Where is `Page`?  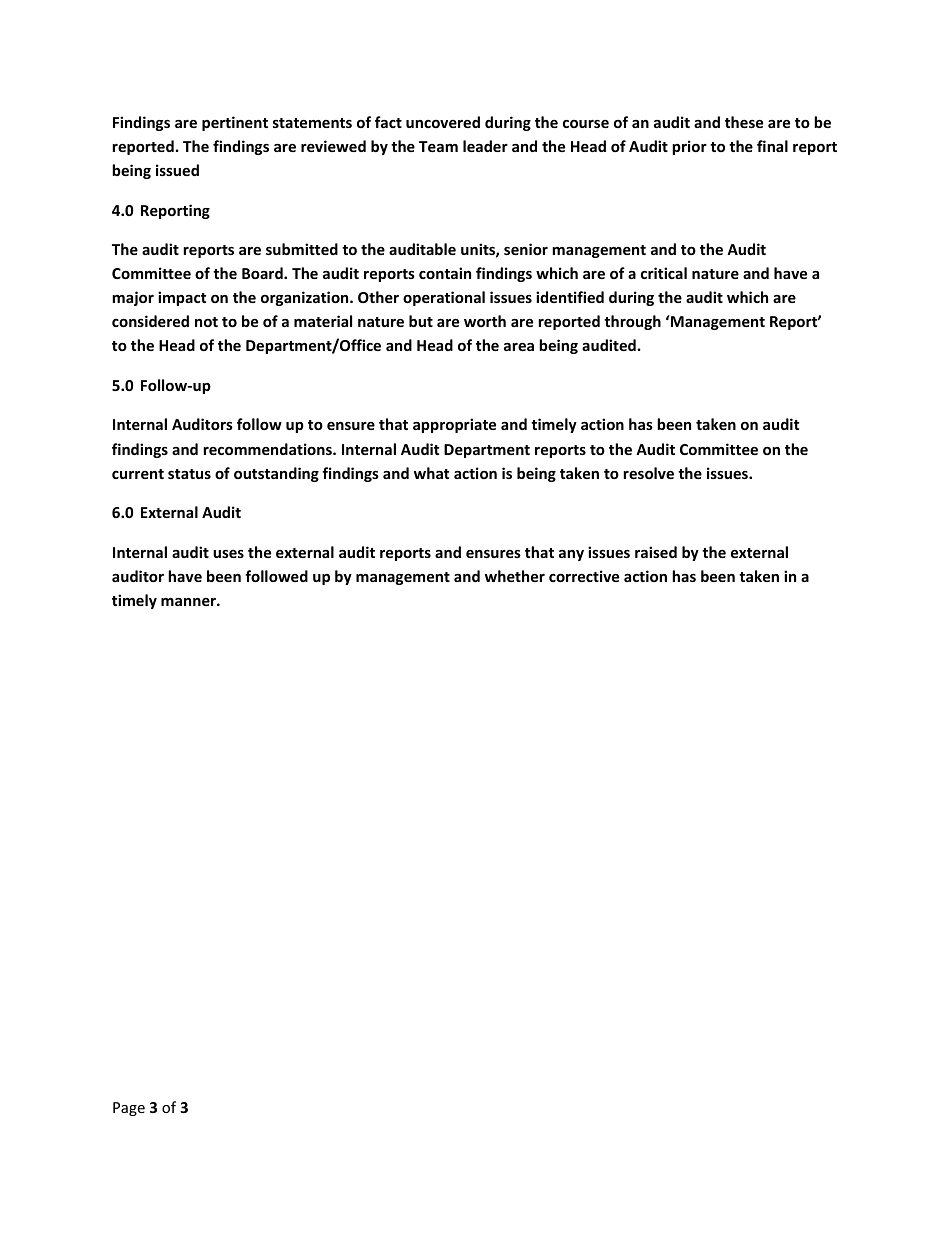
Page is located at coordinates (129, 1109).
